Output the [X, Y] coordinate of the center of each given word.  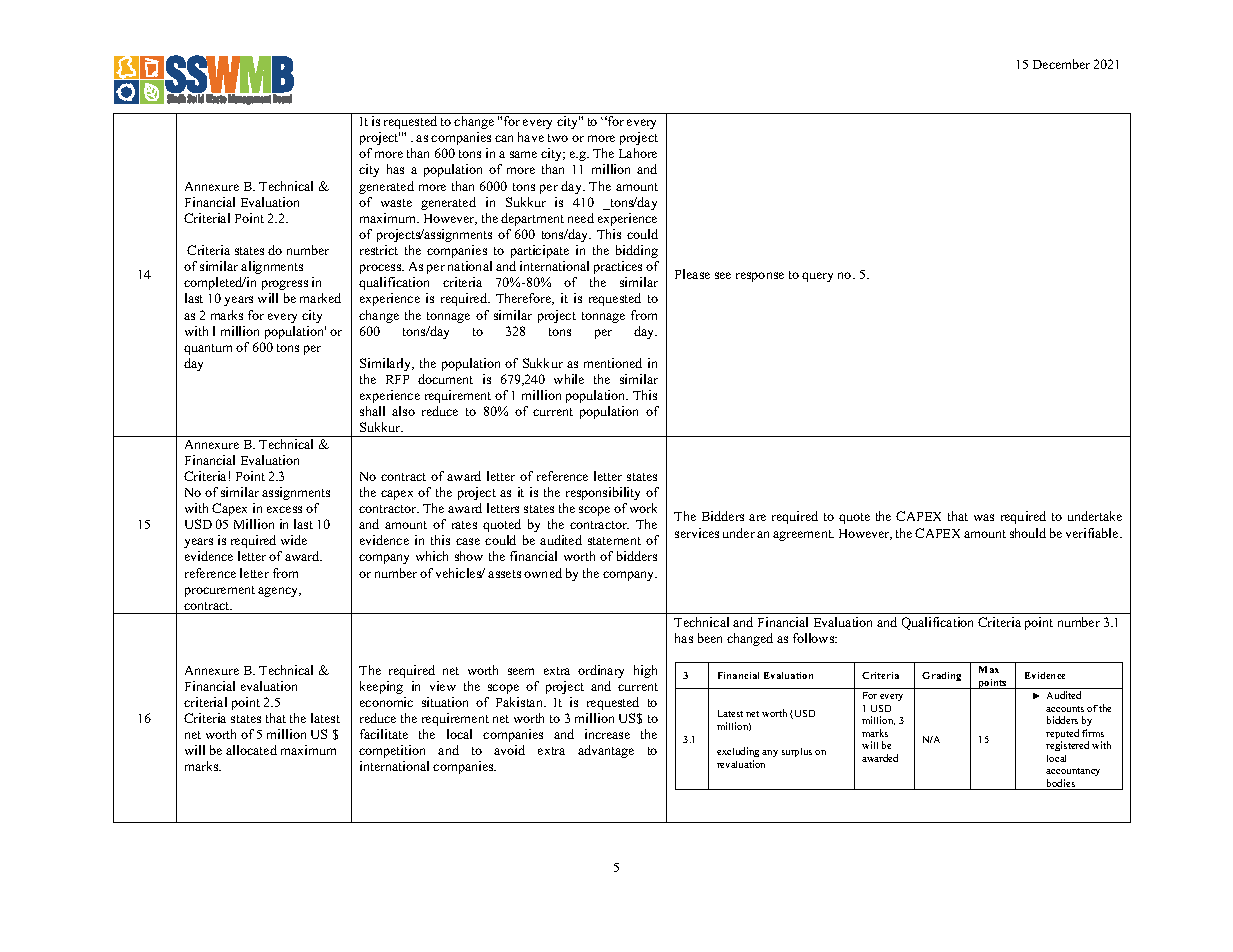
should [1028, 533]
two [558, 138]
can [504, 138]
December [1061, 64]
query [817, 277]
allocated [251, 750]
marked [320, 298]
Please [692, 274]
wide [294, 540]
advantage [606, 751]
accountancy [1073, 772]
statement [614, 541]
